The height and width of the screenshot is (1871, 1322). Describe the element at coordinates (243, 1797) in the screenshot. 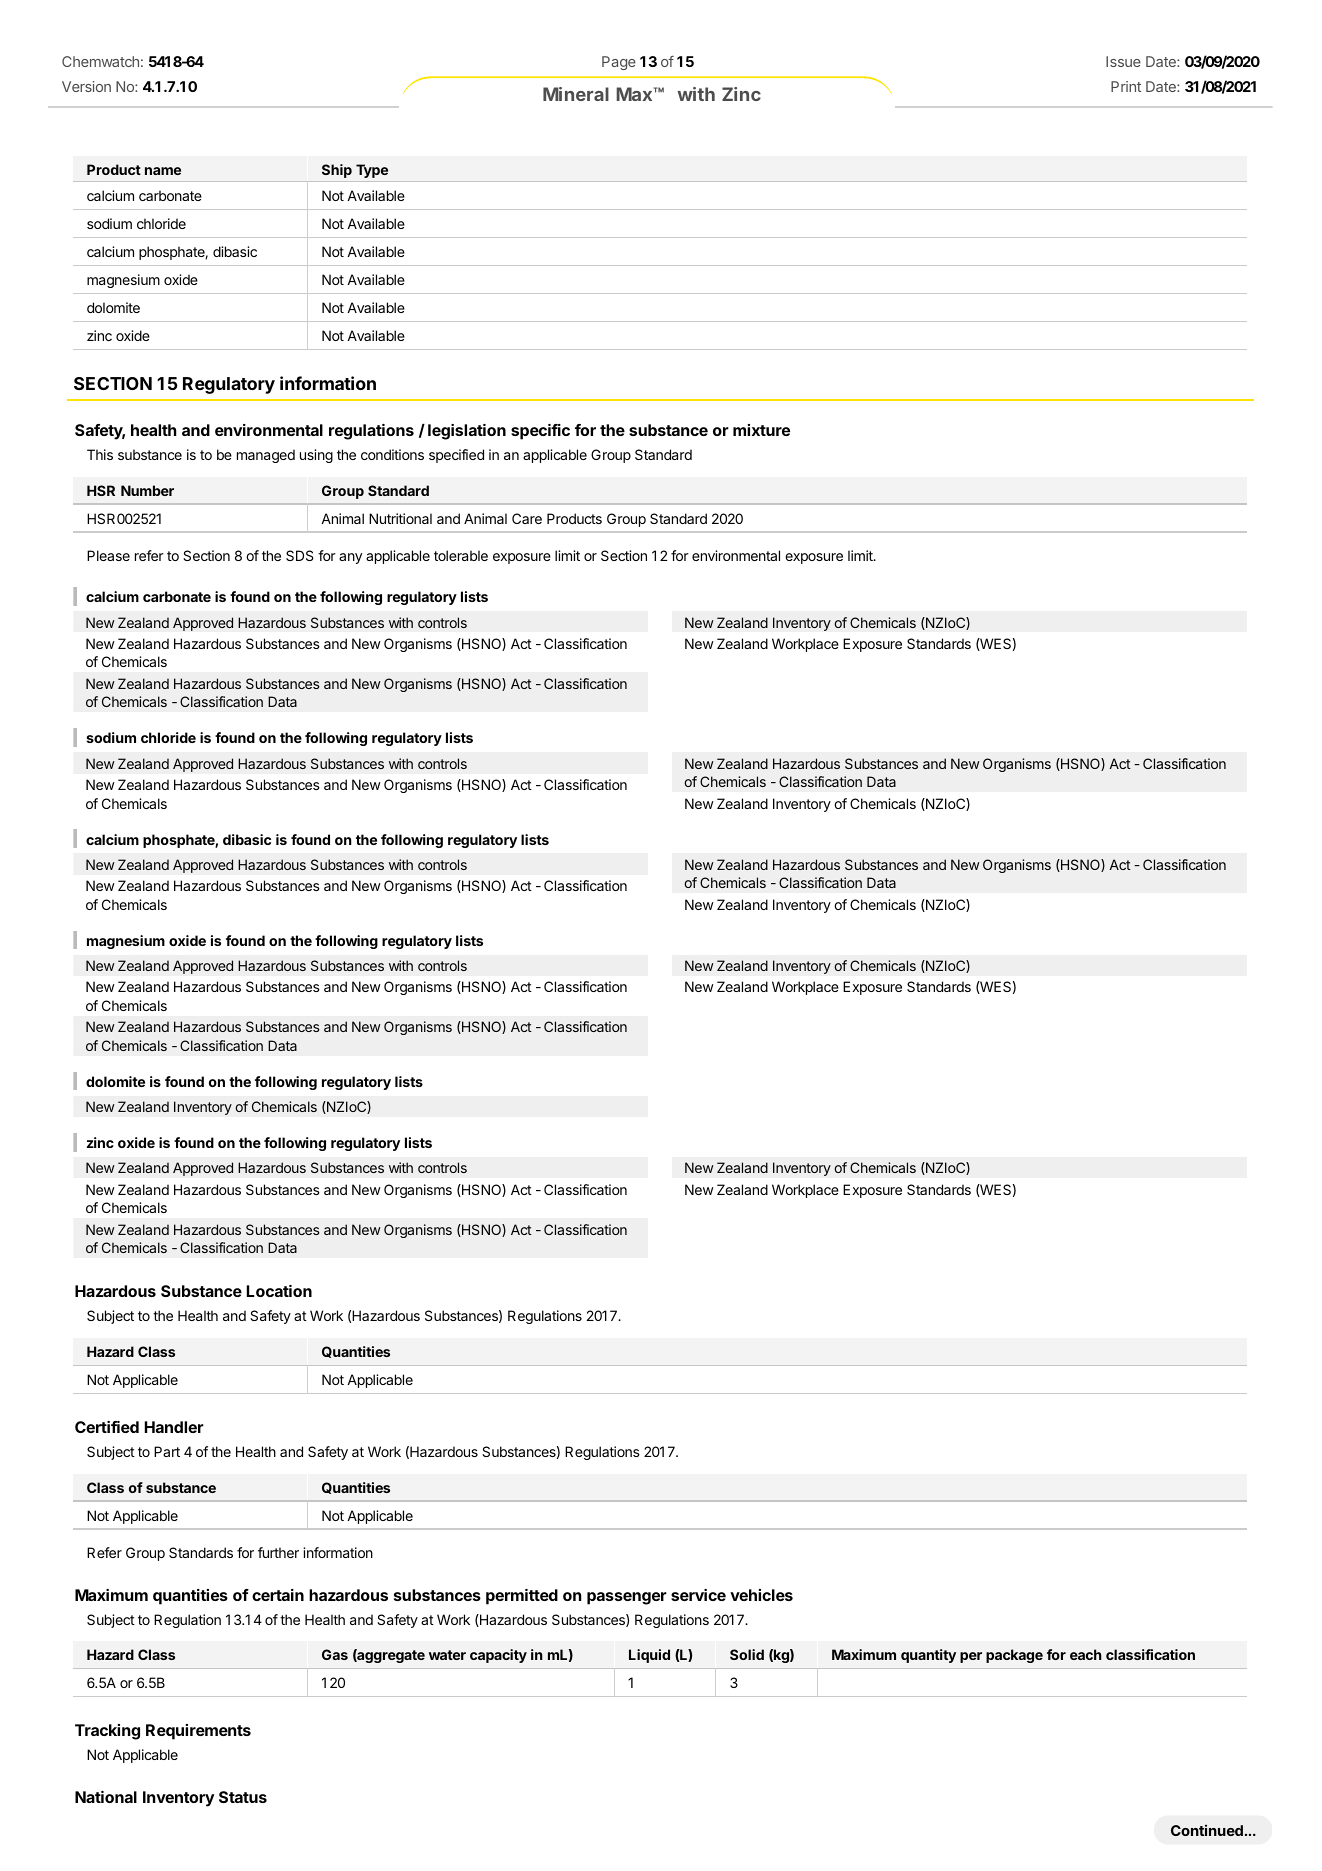

I see `Status` at that location.
